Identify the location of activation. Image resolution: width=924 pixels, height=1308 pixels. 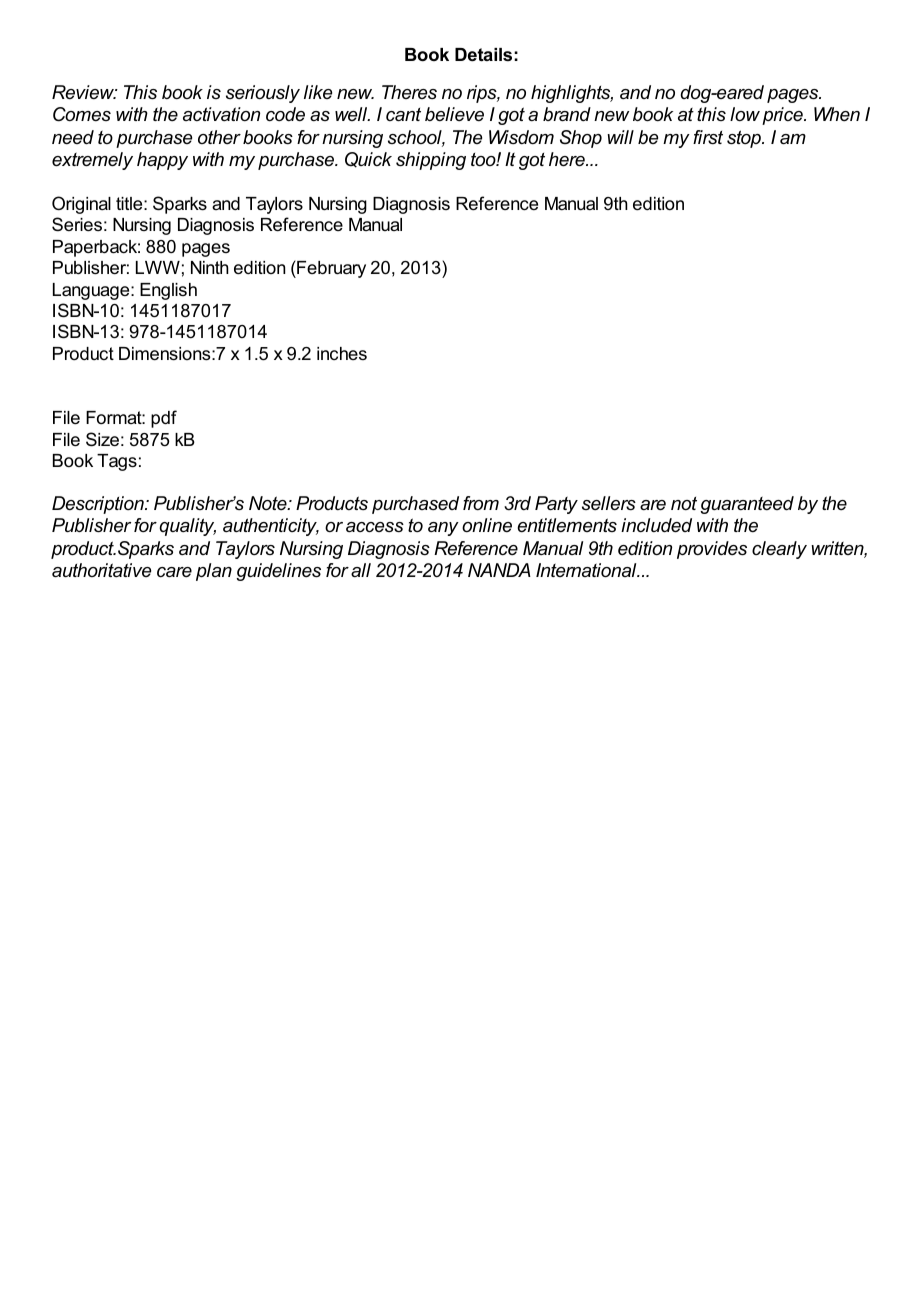
(221, 114).
